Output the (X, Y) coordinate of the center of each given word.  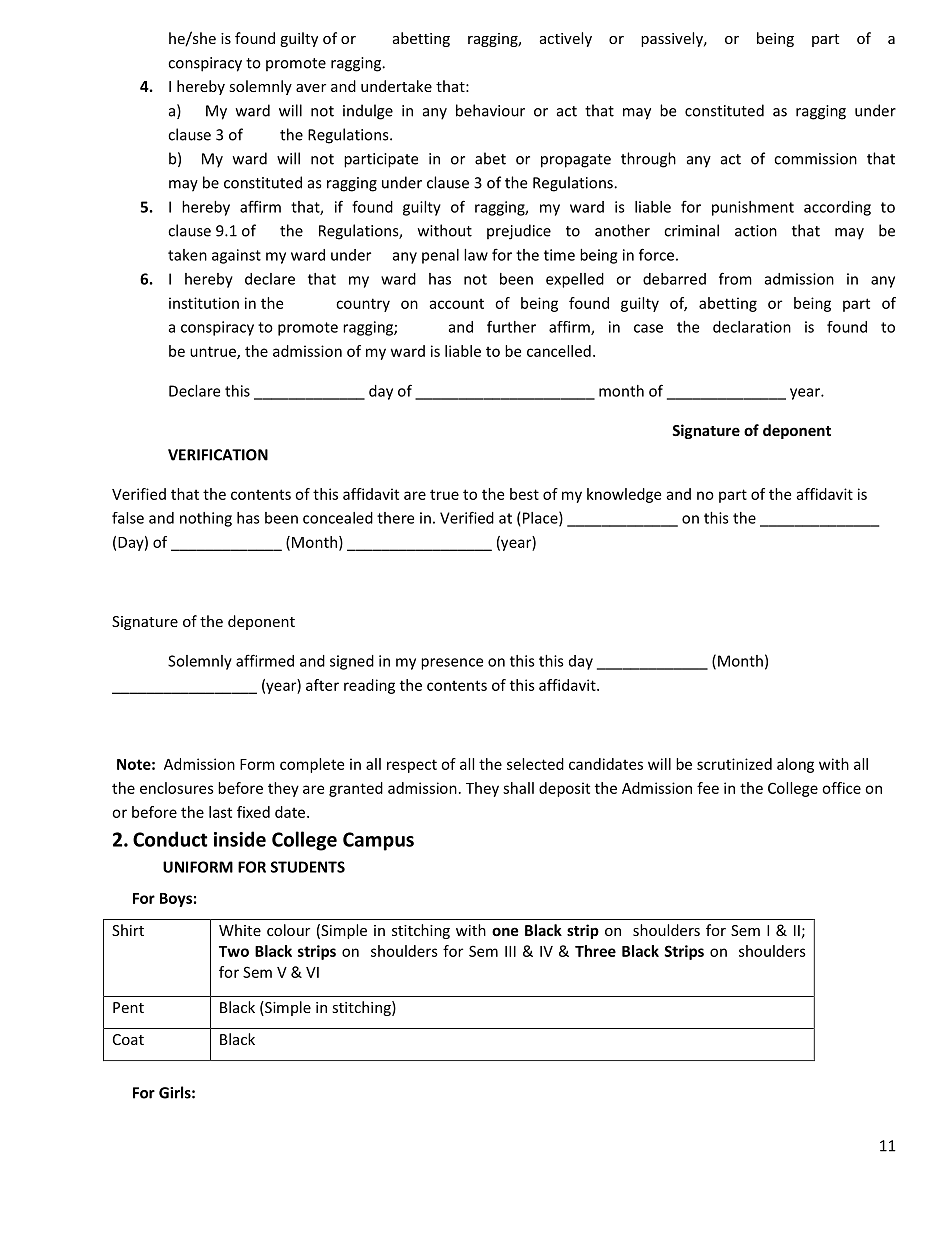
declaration (752, 327)
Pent (128, 1007)
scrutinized (734, 764)
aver (311, 88)
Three (595, 951)
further (511, 326)
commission (815, 159)
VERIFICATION (218, 455)
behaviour (490, 110)
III (510, 951)
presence (452, 664)
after (322, 685)
